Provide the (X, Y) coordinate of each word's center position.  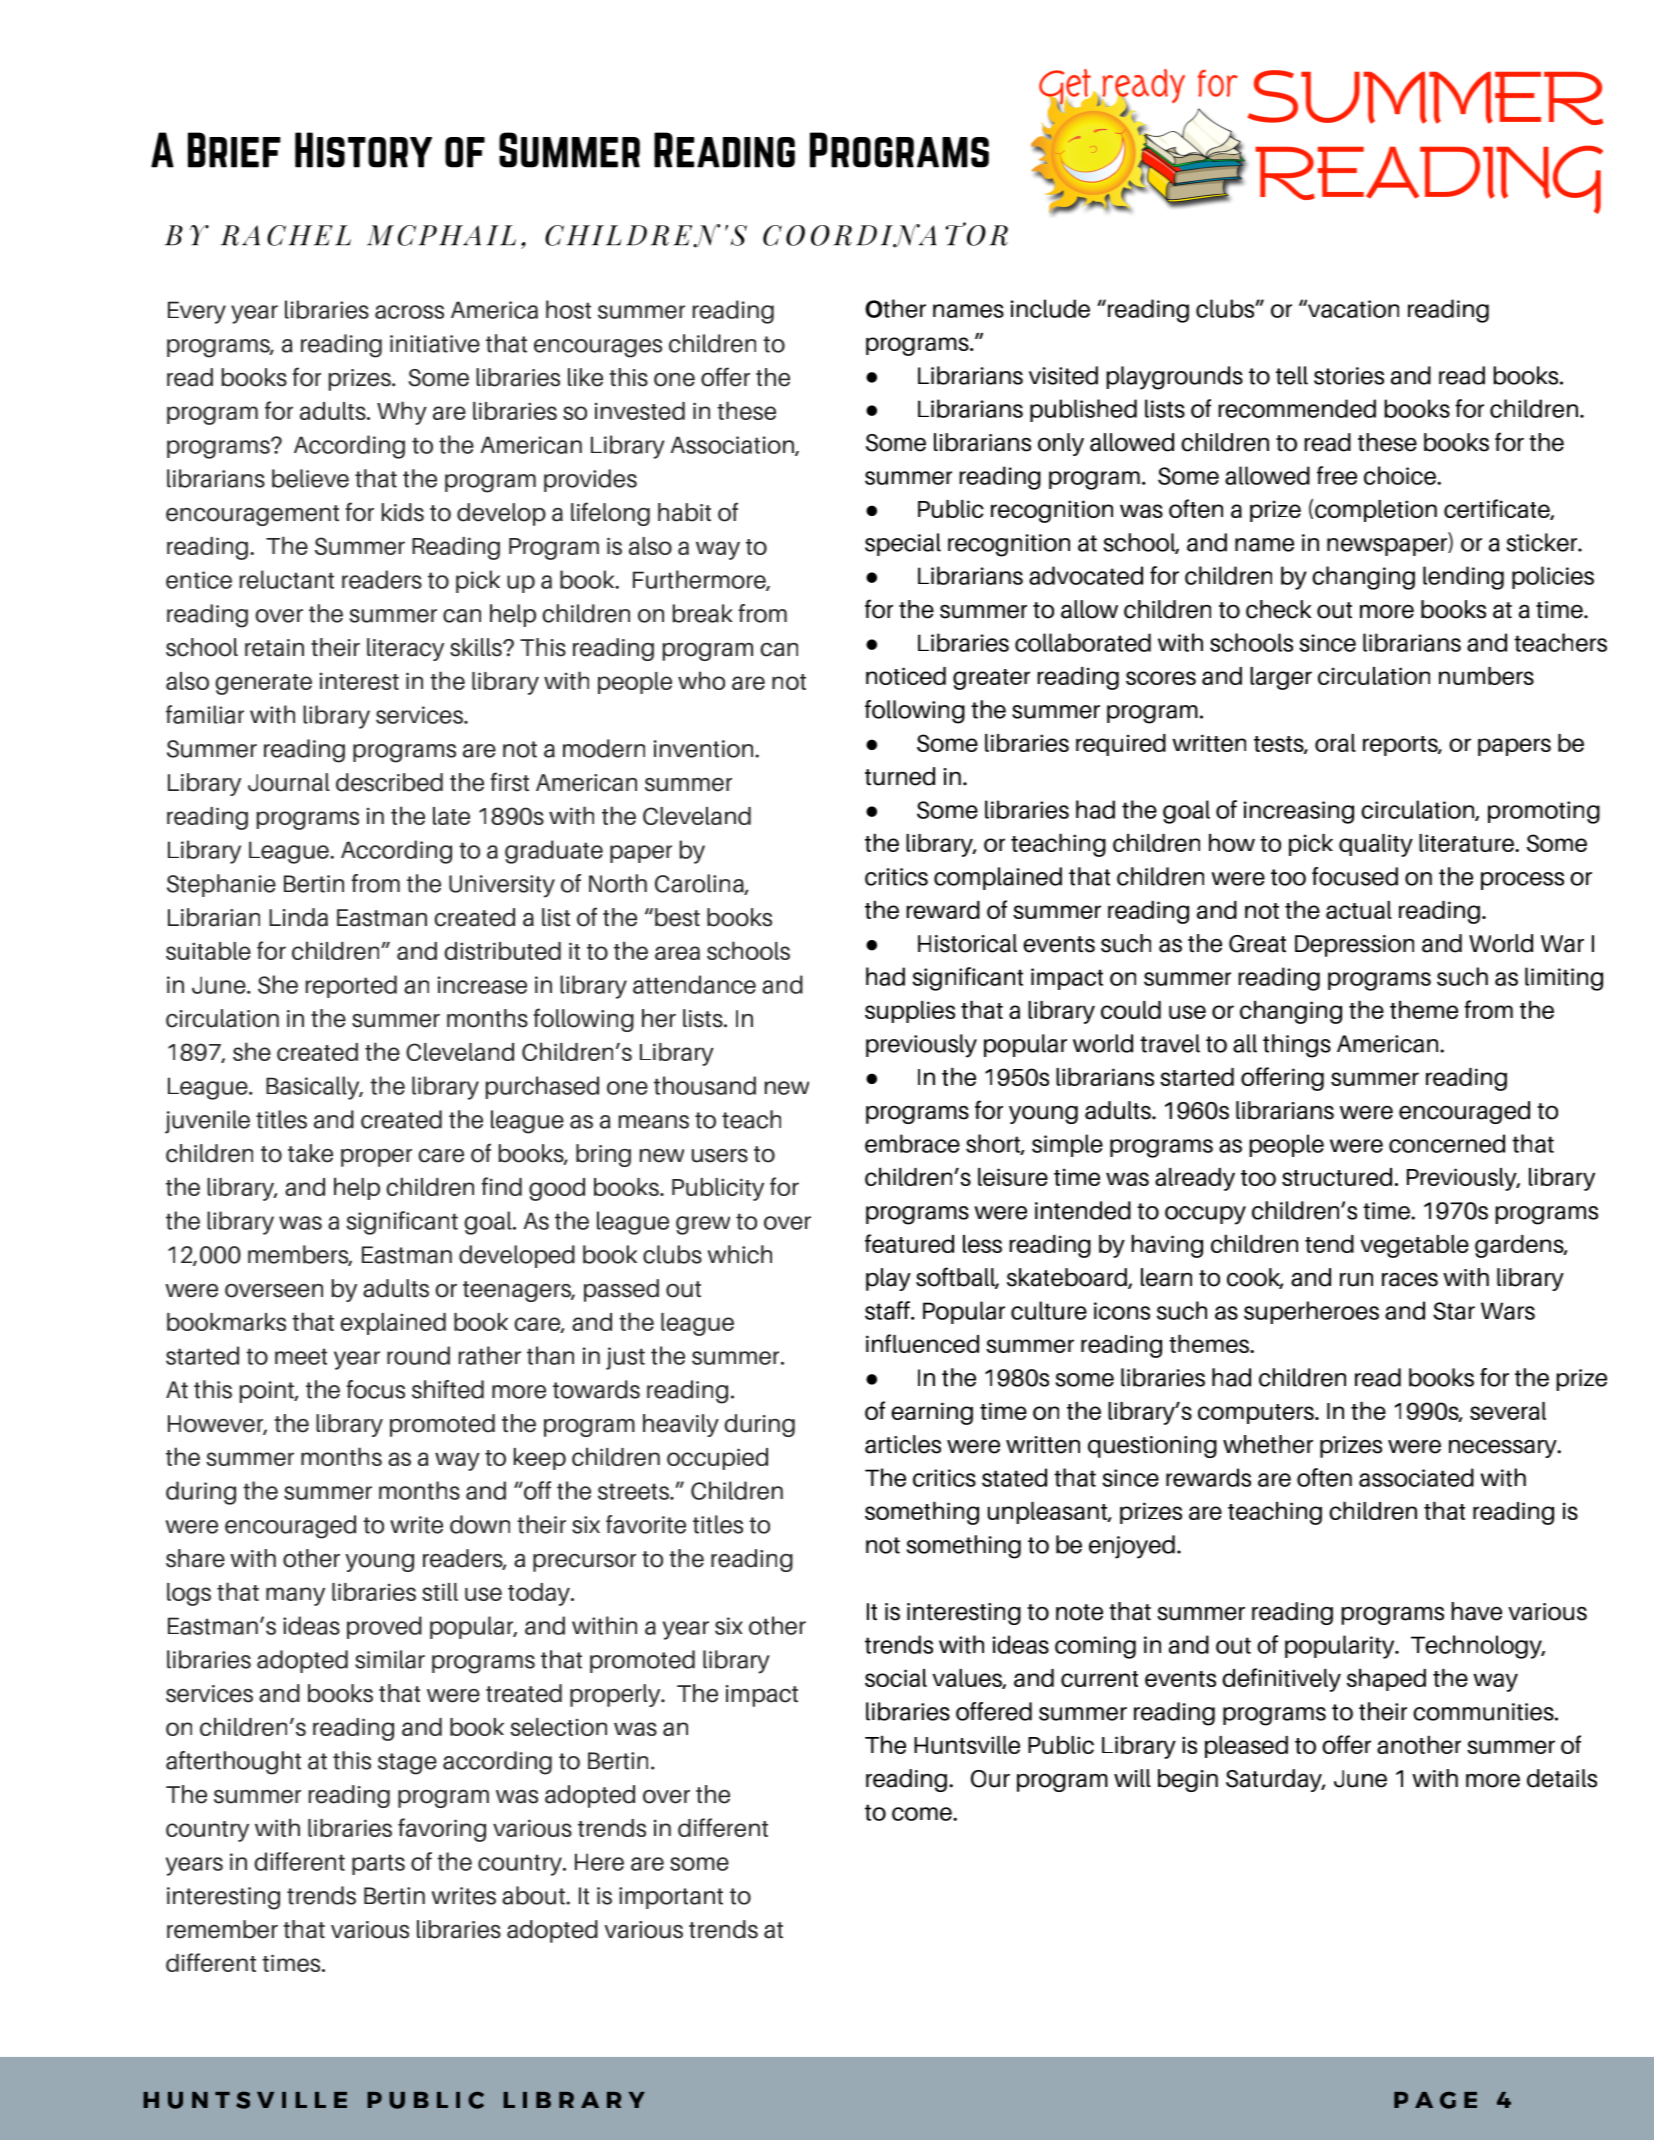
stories (1349, 376)
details (1562, 1778)
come (923, 1814)
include (1050, 308)
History (363, 150)
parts (378, 1864)
